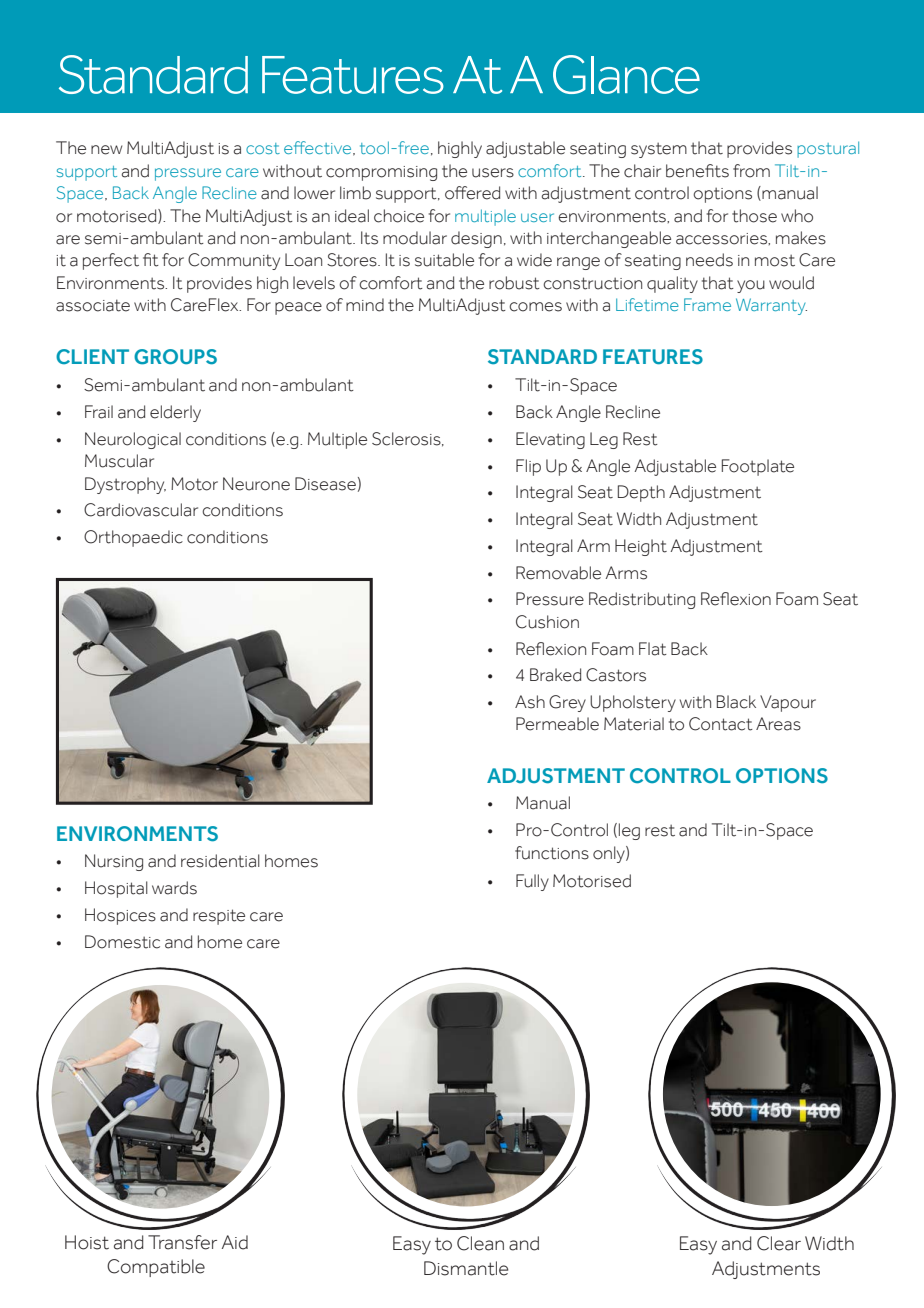 Image resolution: width=924 pixels, height=1308 pixels. I want to click on Fully, so click(532, 882).
